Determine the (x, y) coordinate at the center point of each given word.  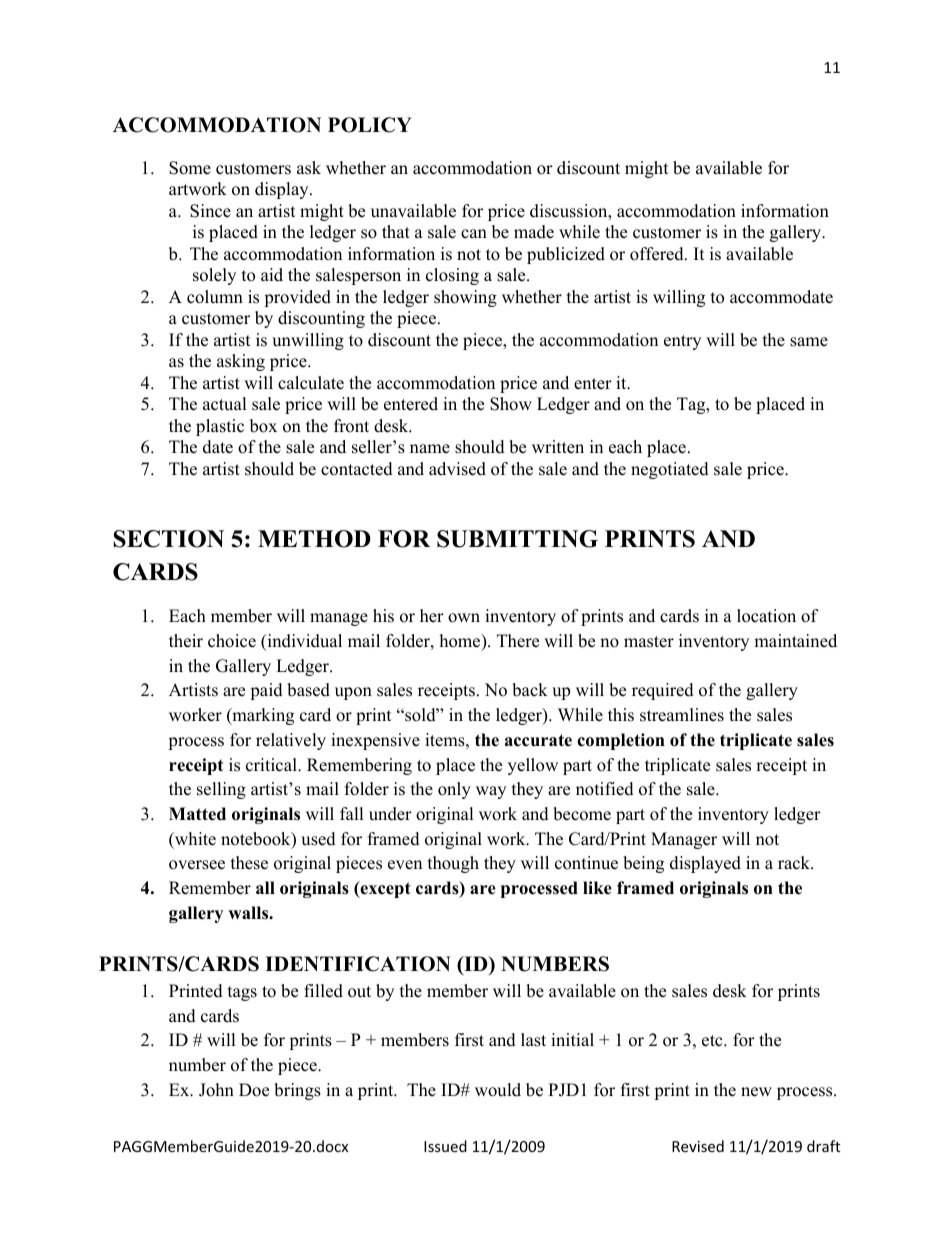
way (491, 792)
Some (190, 168)
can (474, 234)
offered (658, 254)
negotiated (670, 470)
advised (457, 469)
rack (795, 863)
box (263, 426)
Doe (254, 1090)
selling (221, 790)
